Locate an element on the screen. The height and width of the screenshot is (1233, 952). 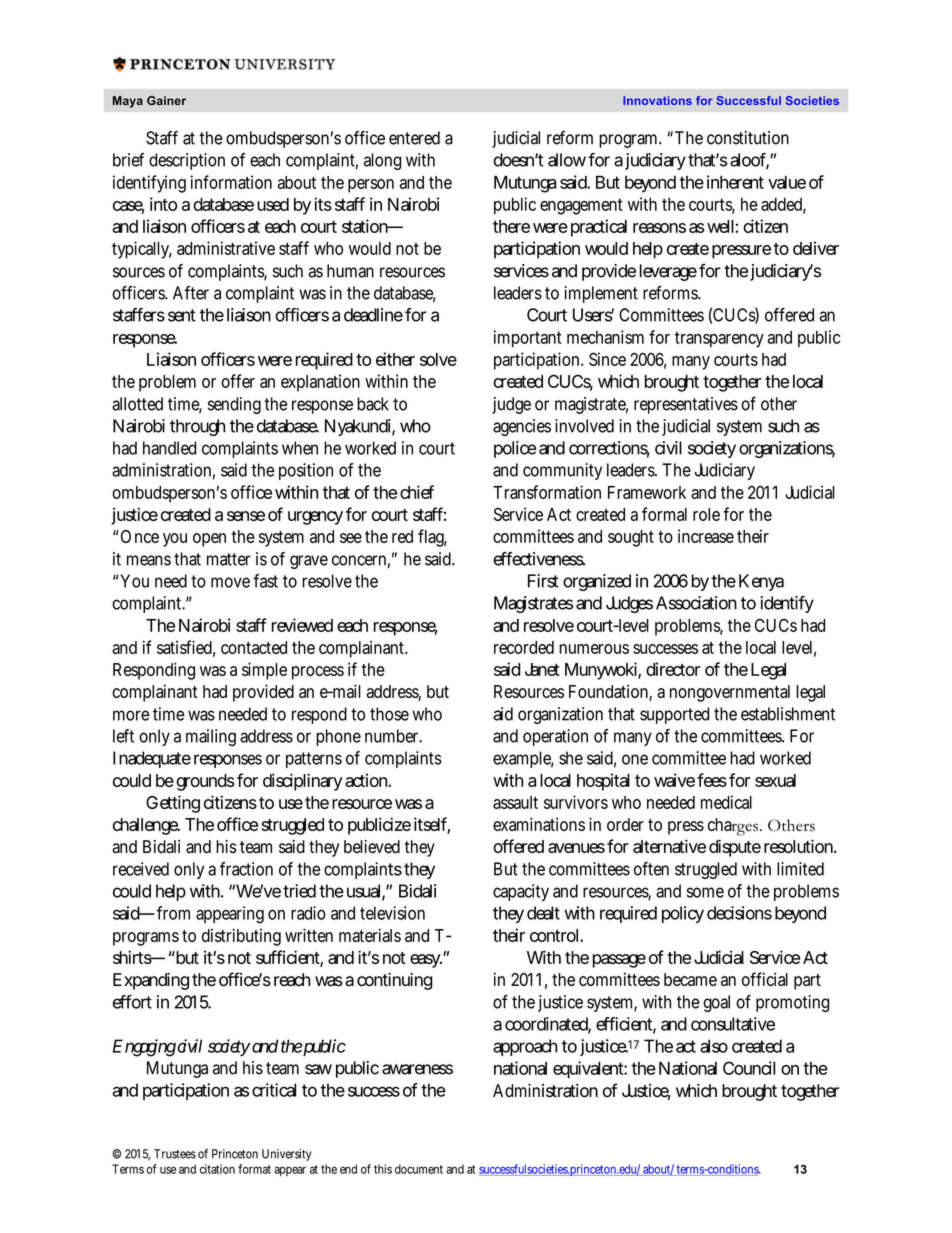
disciplinary is located at coordinates (302, 782).
